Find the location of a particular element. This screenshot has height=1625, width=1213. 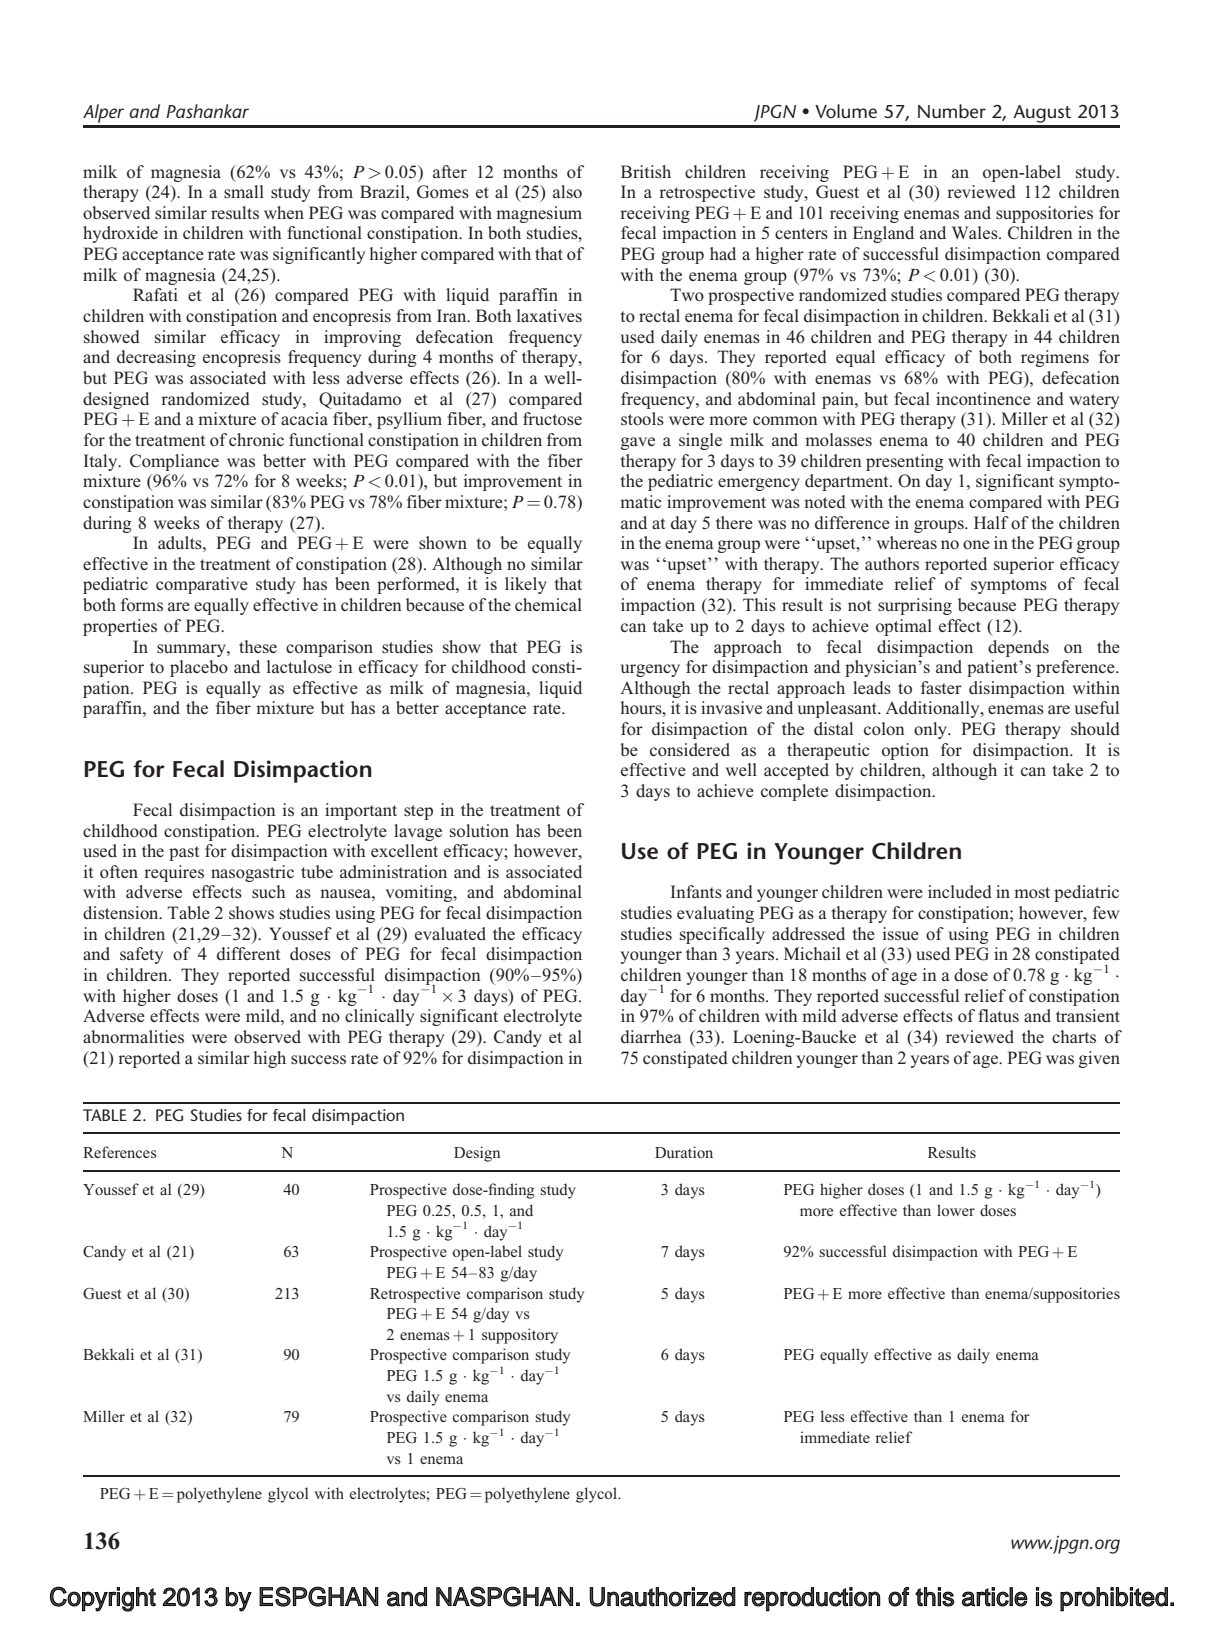

lower is located at coordinates (956, 1210).
